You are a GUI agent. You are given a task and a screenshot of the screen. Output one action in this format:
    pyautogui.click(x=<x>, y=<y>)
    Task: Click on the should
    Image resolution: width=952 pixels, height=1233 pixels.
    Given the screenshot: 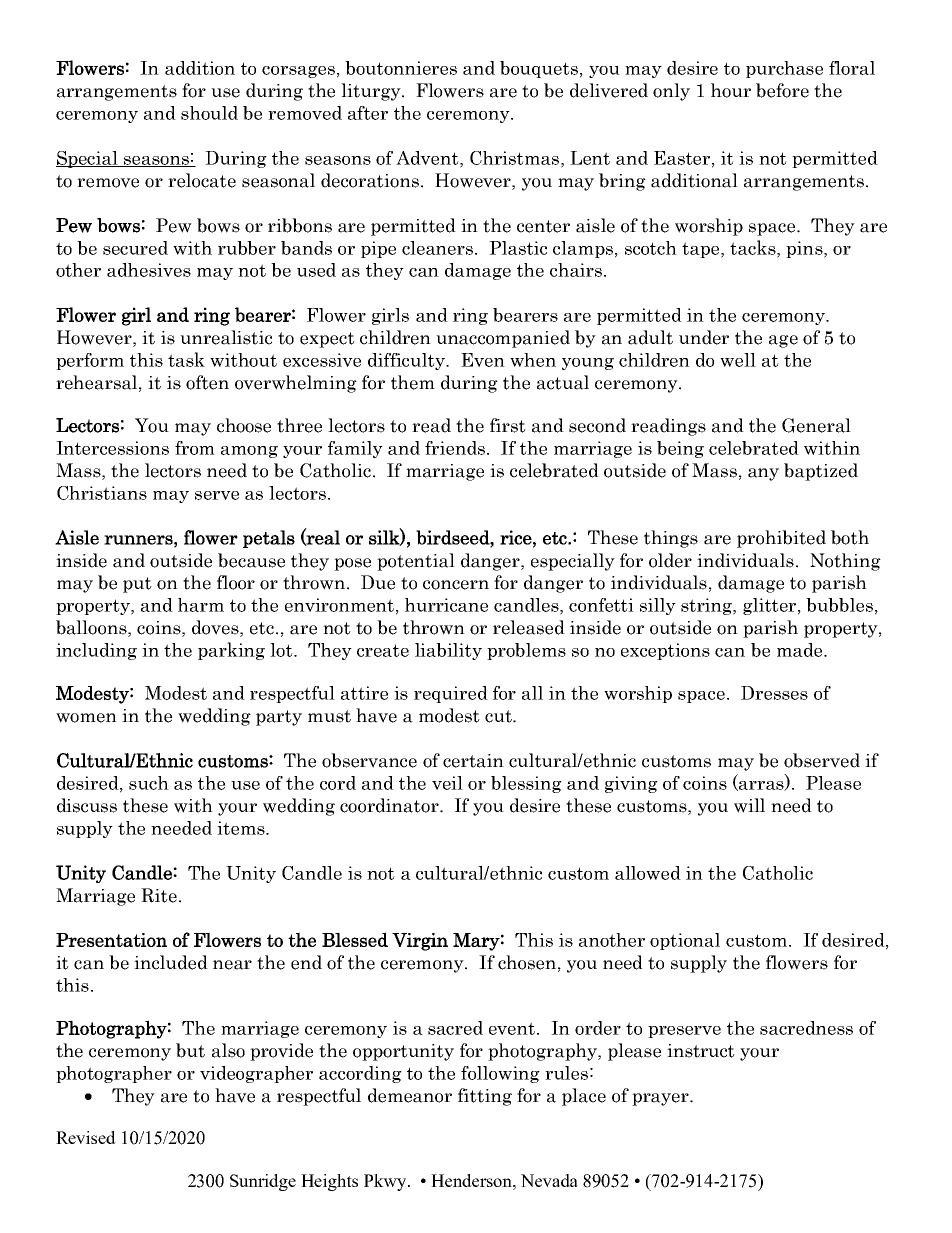 What is the action you would take?
    pyautogui.click(x=209, y=113)
